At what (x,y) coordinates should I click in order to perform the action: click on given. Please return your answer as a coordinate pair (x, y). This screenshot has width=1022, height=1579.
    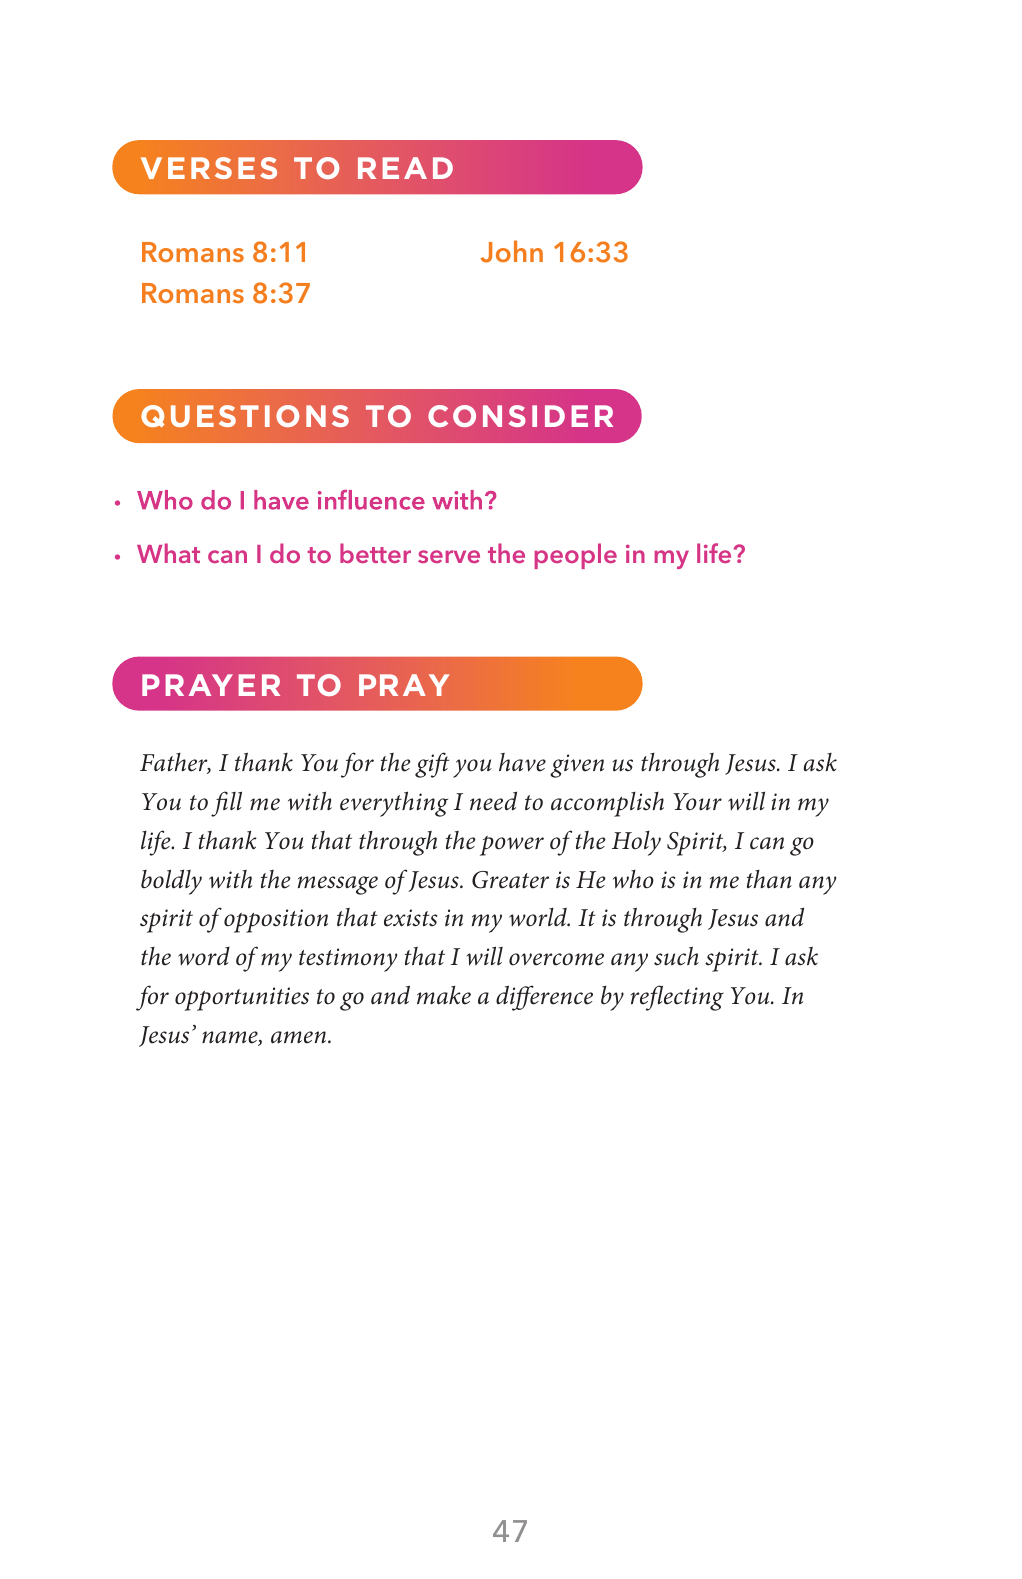
    Looking at the image, I should click on (577, 766).
